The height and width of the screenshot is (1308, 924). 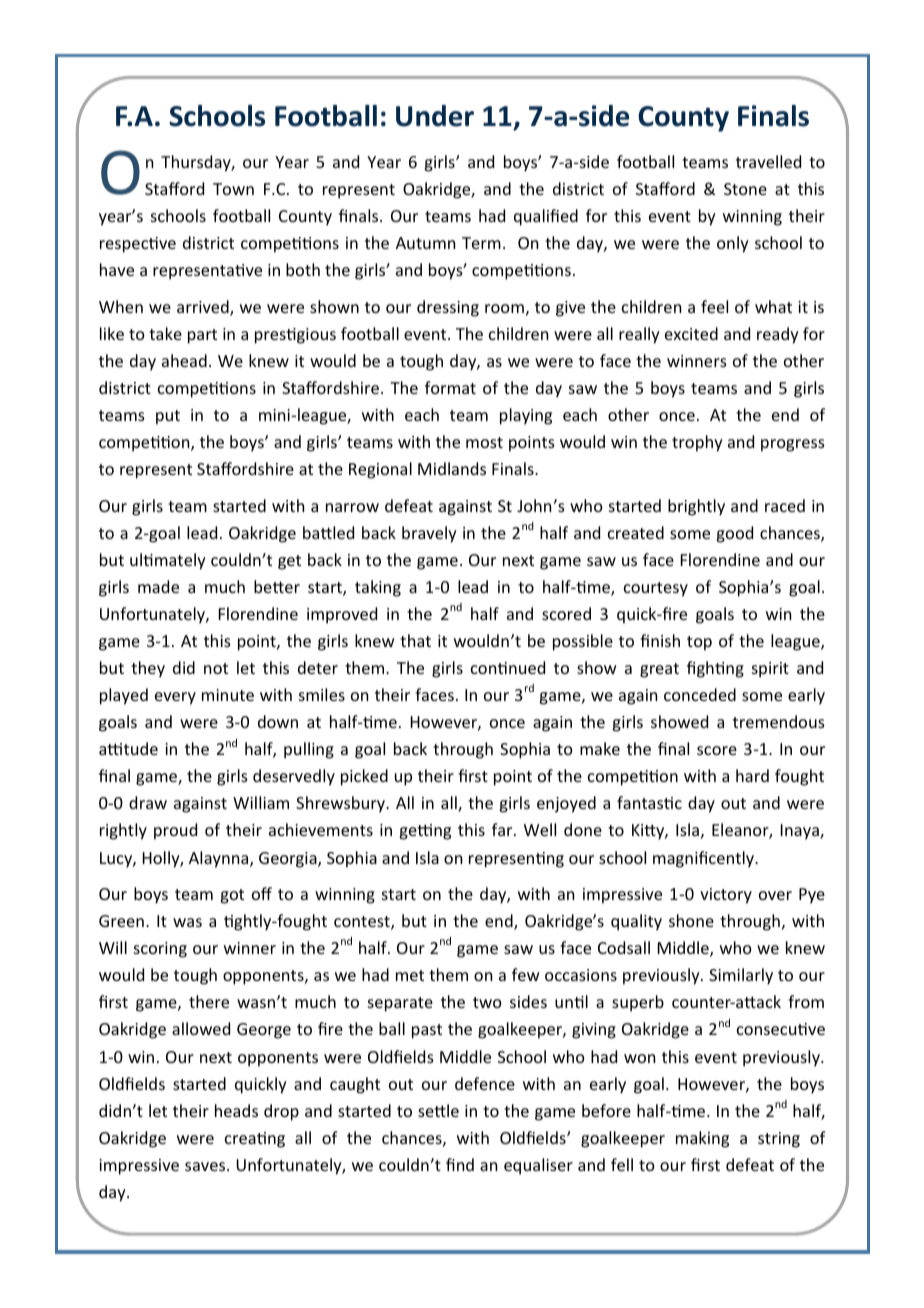 I want to click on Town, so click(x=233, y=189).
